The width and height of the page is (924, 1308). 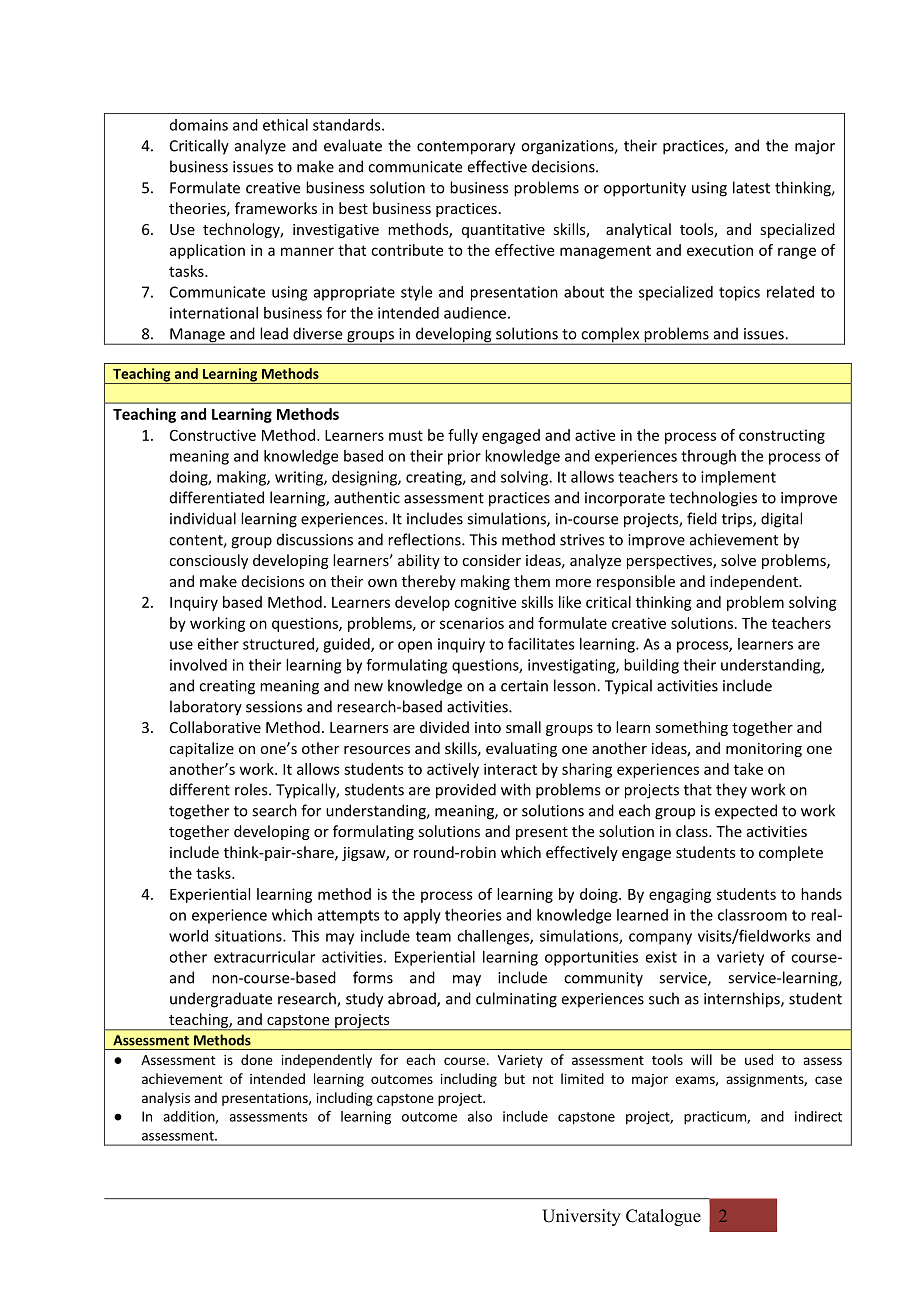 What do you see at coordinates (716, 1118) in the page?
I see `practicum` at bounding box center [716, 1118].
